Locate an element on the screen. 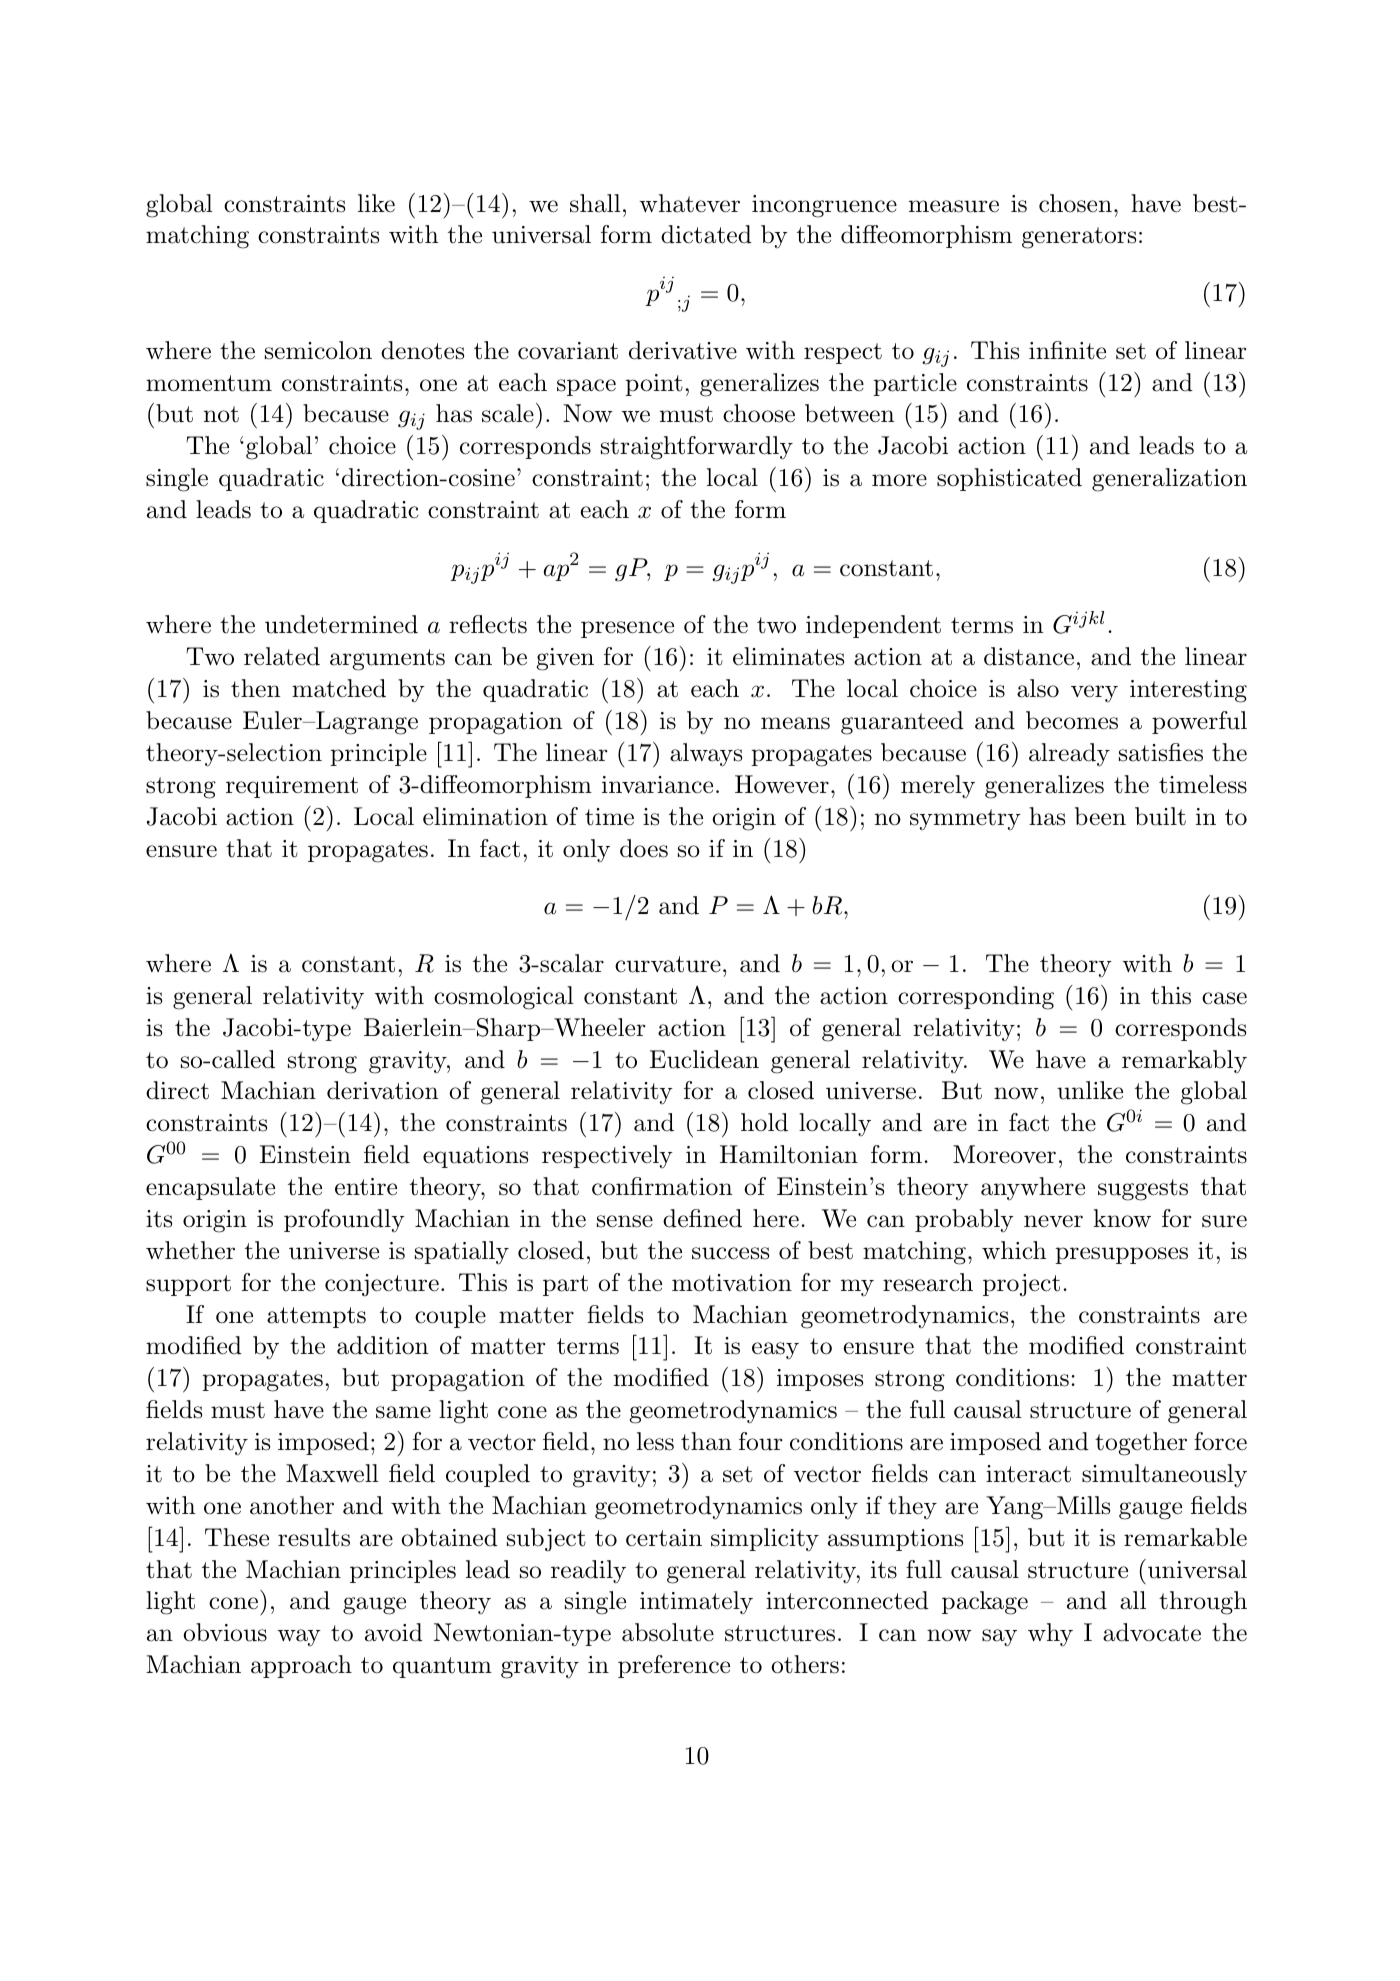 This screenshot has width=1400, height=1981. curvature is located at coordinates (668, 964).
